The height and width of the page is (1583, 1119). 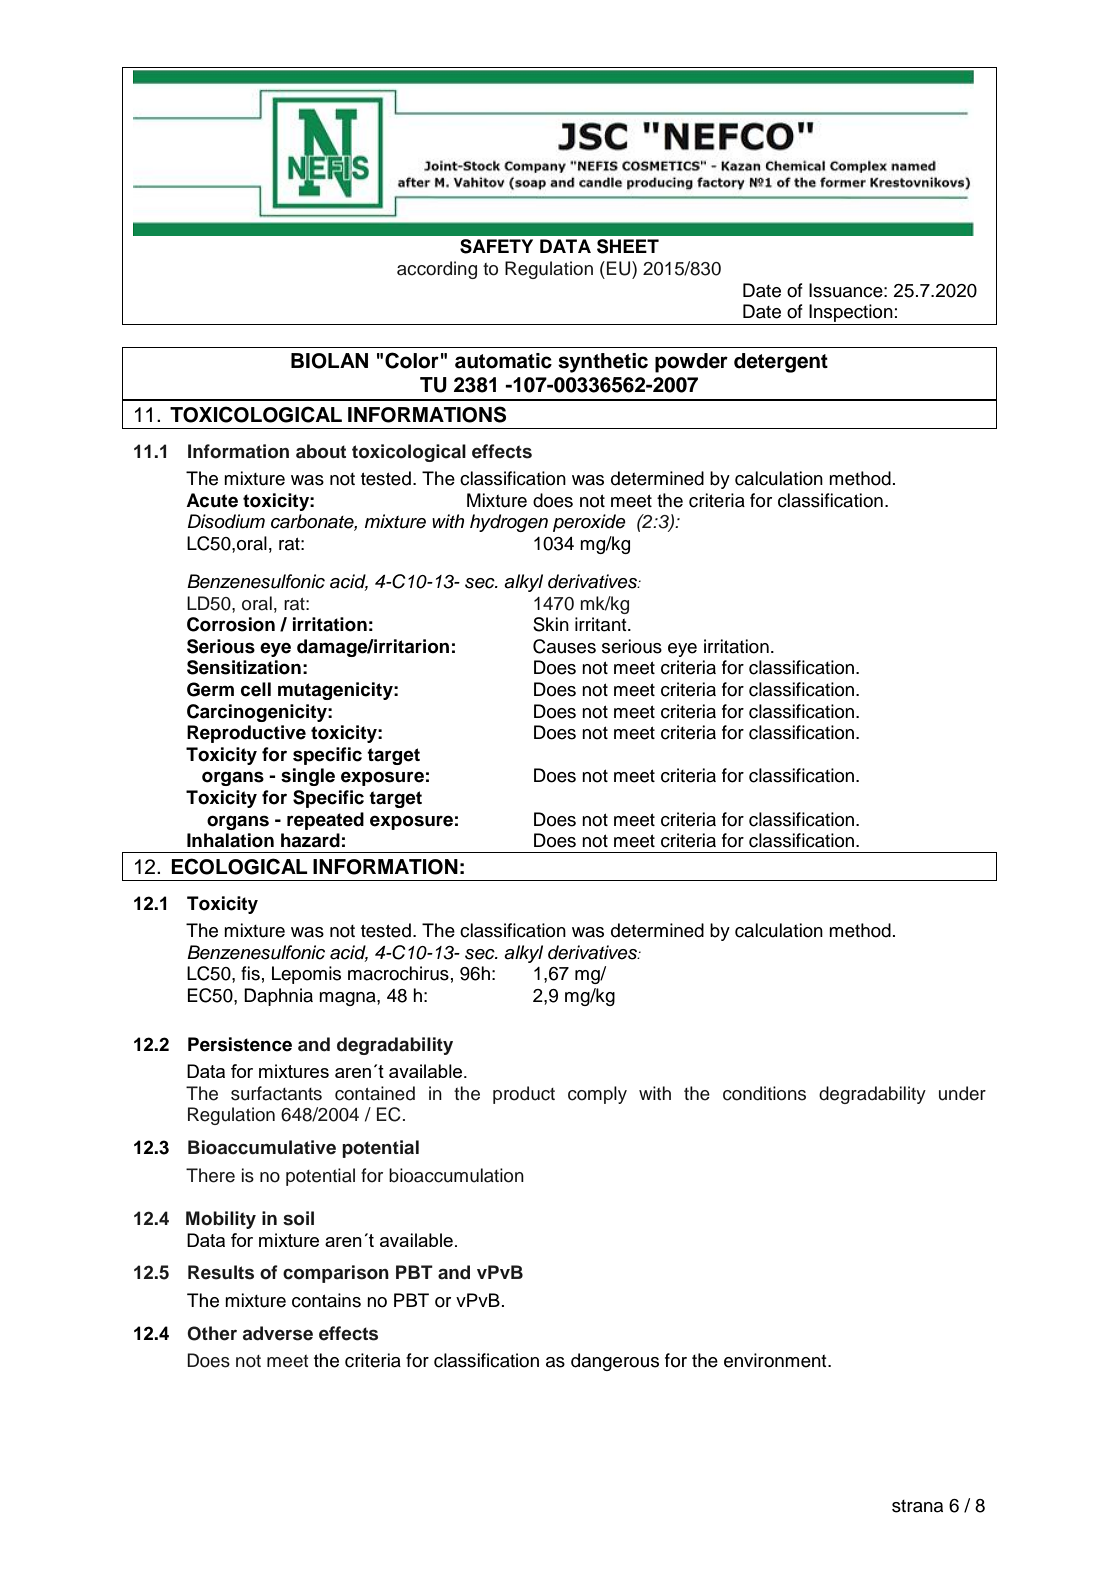 What do you see at coordinates (962, 1093) in the page?
I see `under` at bounding box center [962, 1093].
